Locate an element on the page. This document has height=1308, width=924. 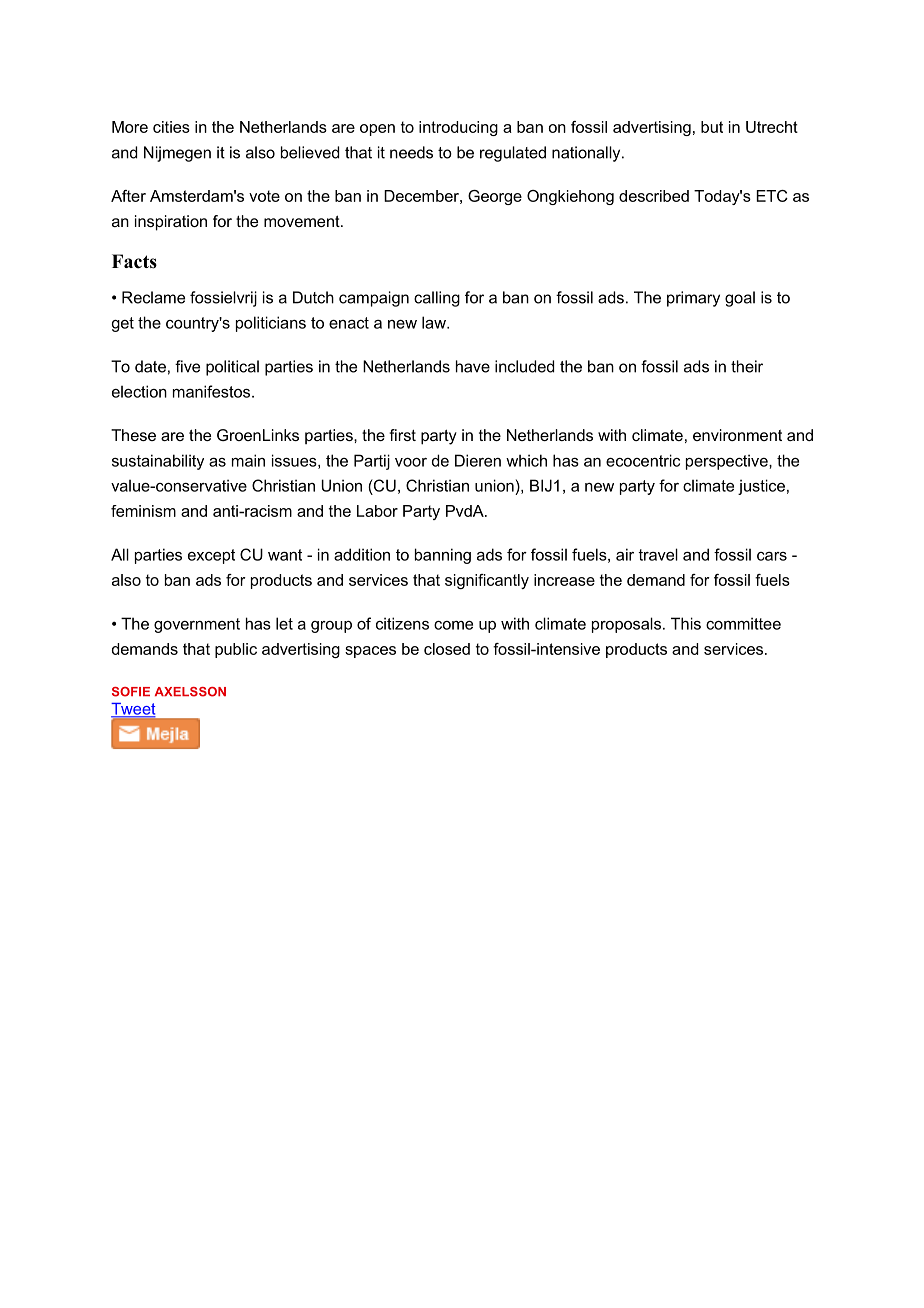
primary is located at coordinates (693, 299).
